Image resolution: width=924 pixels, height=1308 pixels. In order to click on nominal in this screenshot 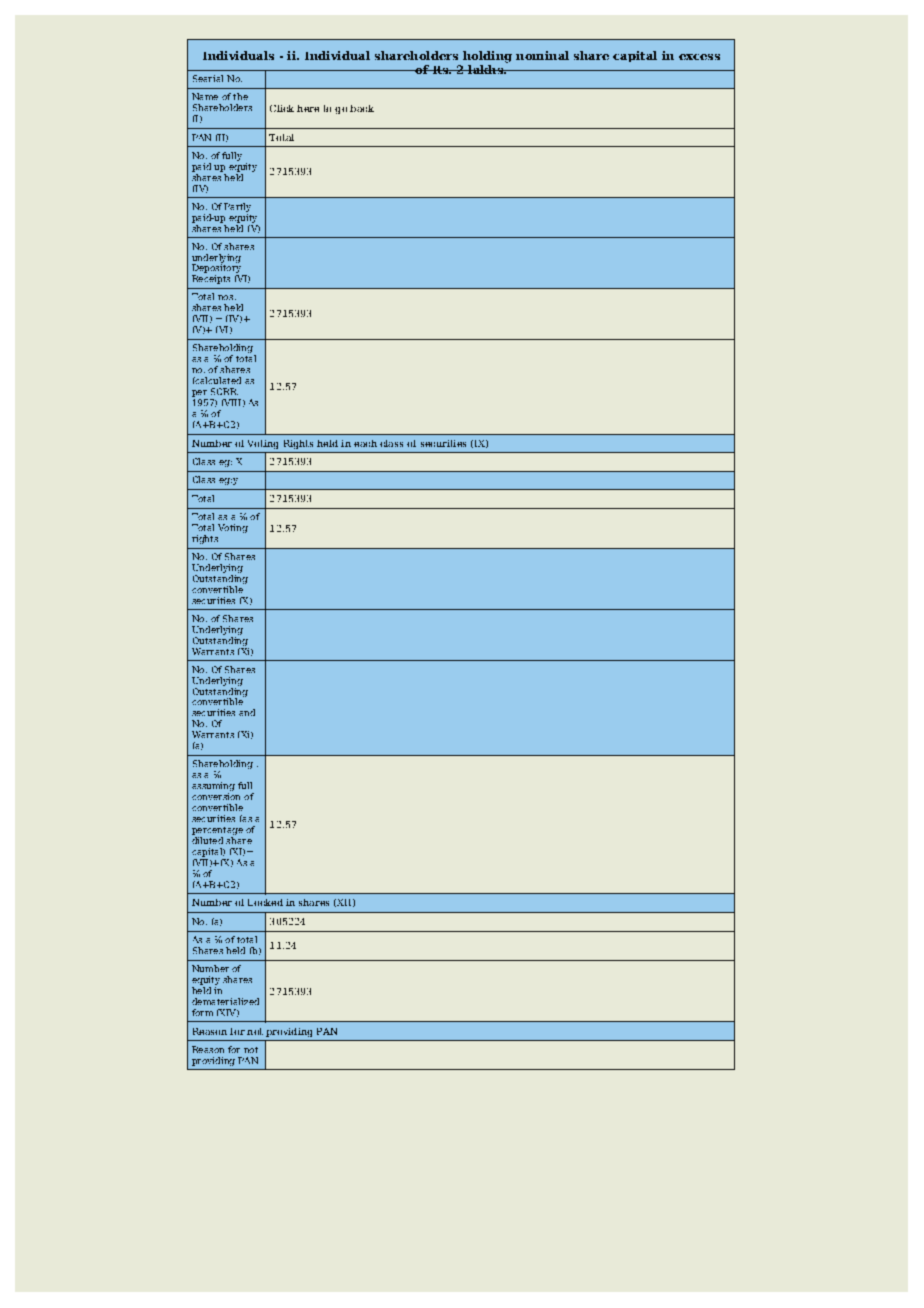, I will do `click(542, 55)`.
